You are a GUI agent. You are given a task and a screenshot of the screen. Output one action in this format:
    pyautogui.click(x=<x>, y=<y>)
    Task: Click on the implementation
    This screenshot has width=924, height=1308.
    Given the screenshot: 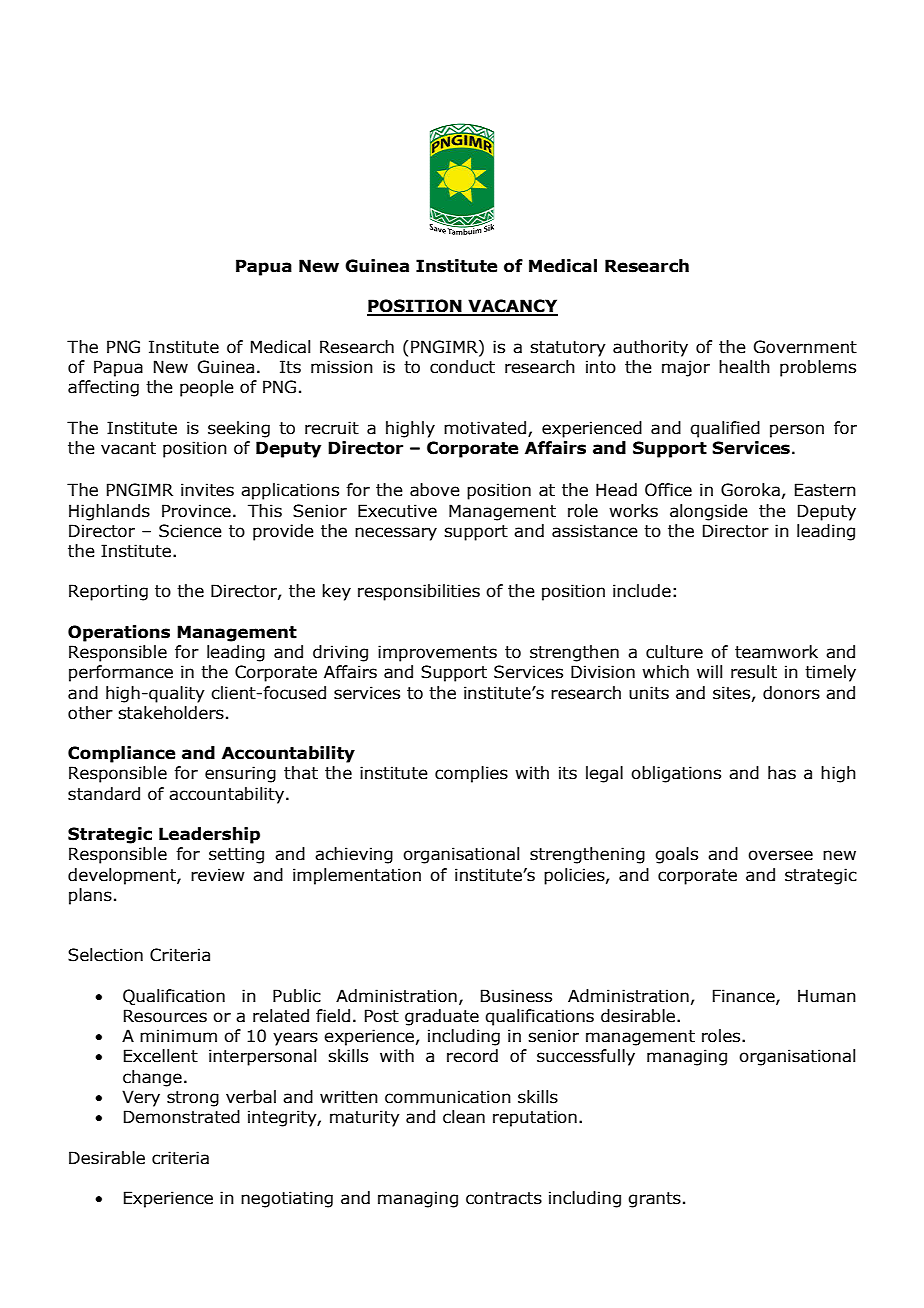 What is the action you would take?
    pyautogui.click(x=357, y=876)
